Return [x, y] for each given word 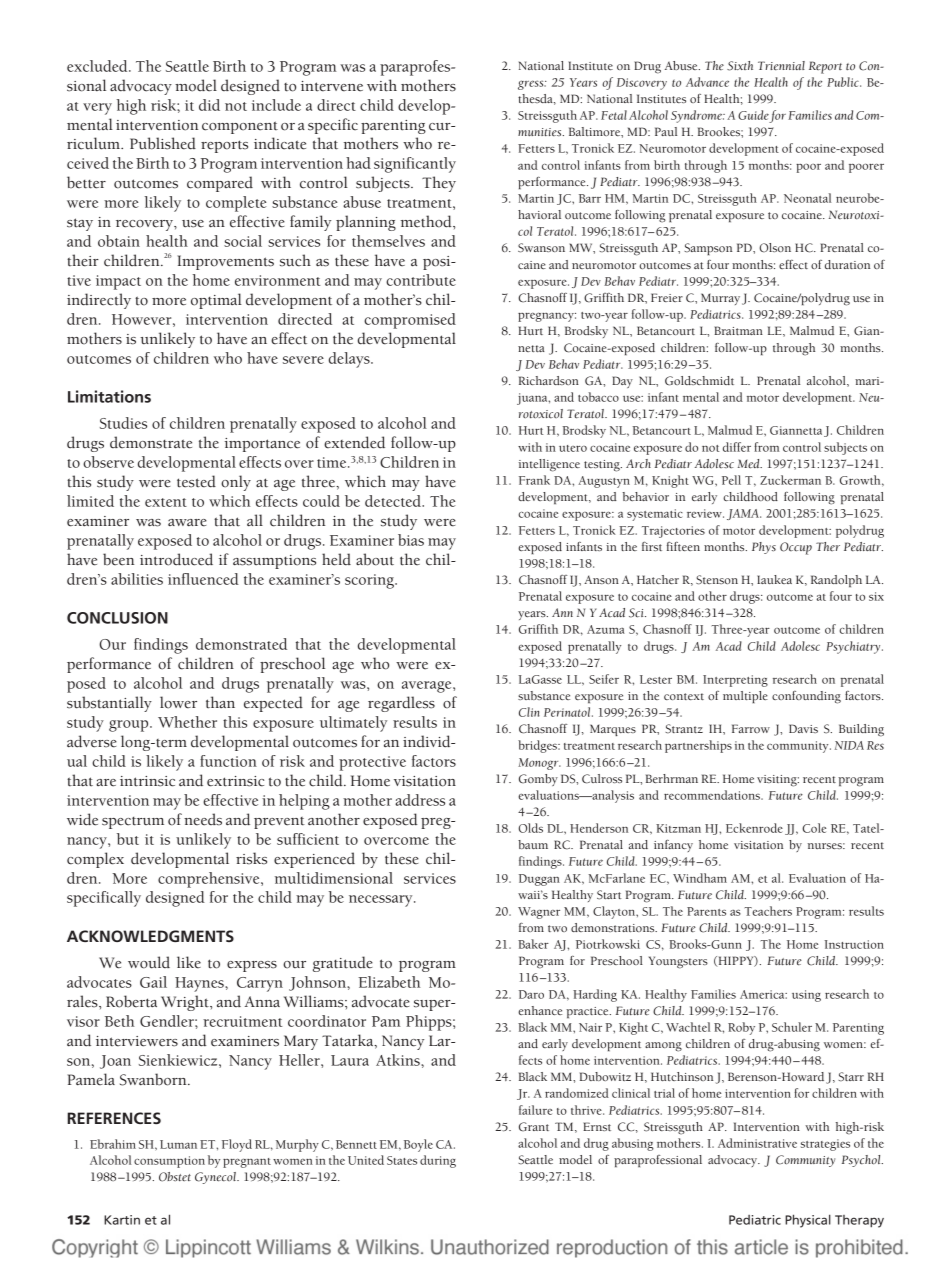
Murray [720, 299]
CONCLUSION [117, 618]
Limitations [109, 396]
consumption [169, 1162]
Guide [753, 115]
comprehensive [210, 880]
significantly [415, 165]
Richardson [549, 380]
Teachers [768, 911]
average [428, 687]
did [209, 105]
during [438, 1161]
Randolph [836, 581]
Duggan [539, 880]
